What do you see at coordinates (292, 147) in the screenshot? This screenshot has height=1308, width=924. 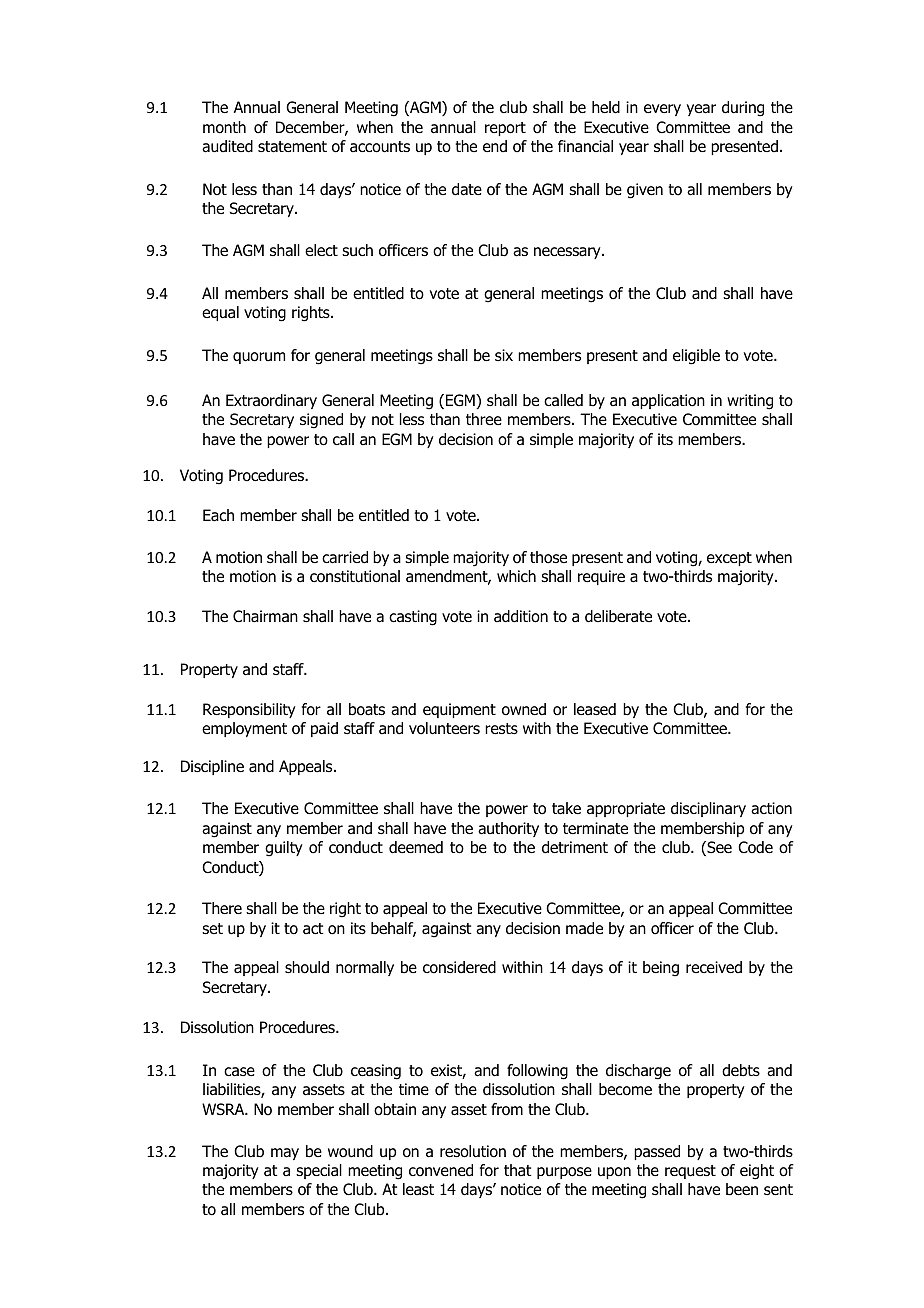 I see `statement` at bounding box center [292, 147].
